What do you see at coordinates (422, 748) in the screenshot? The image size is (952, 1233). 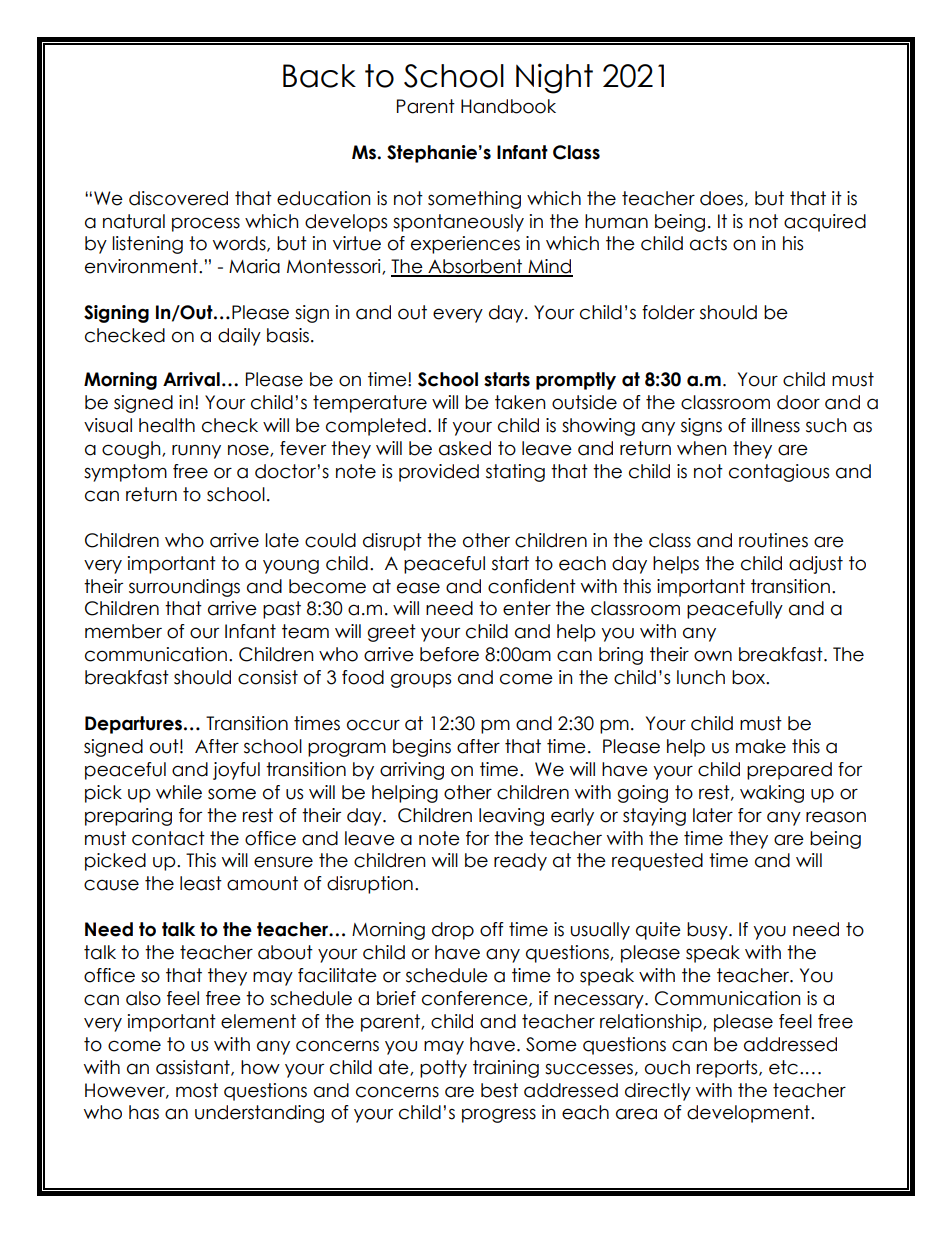 I see `begins` at bounding box center [422, 748].
